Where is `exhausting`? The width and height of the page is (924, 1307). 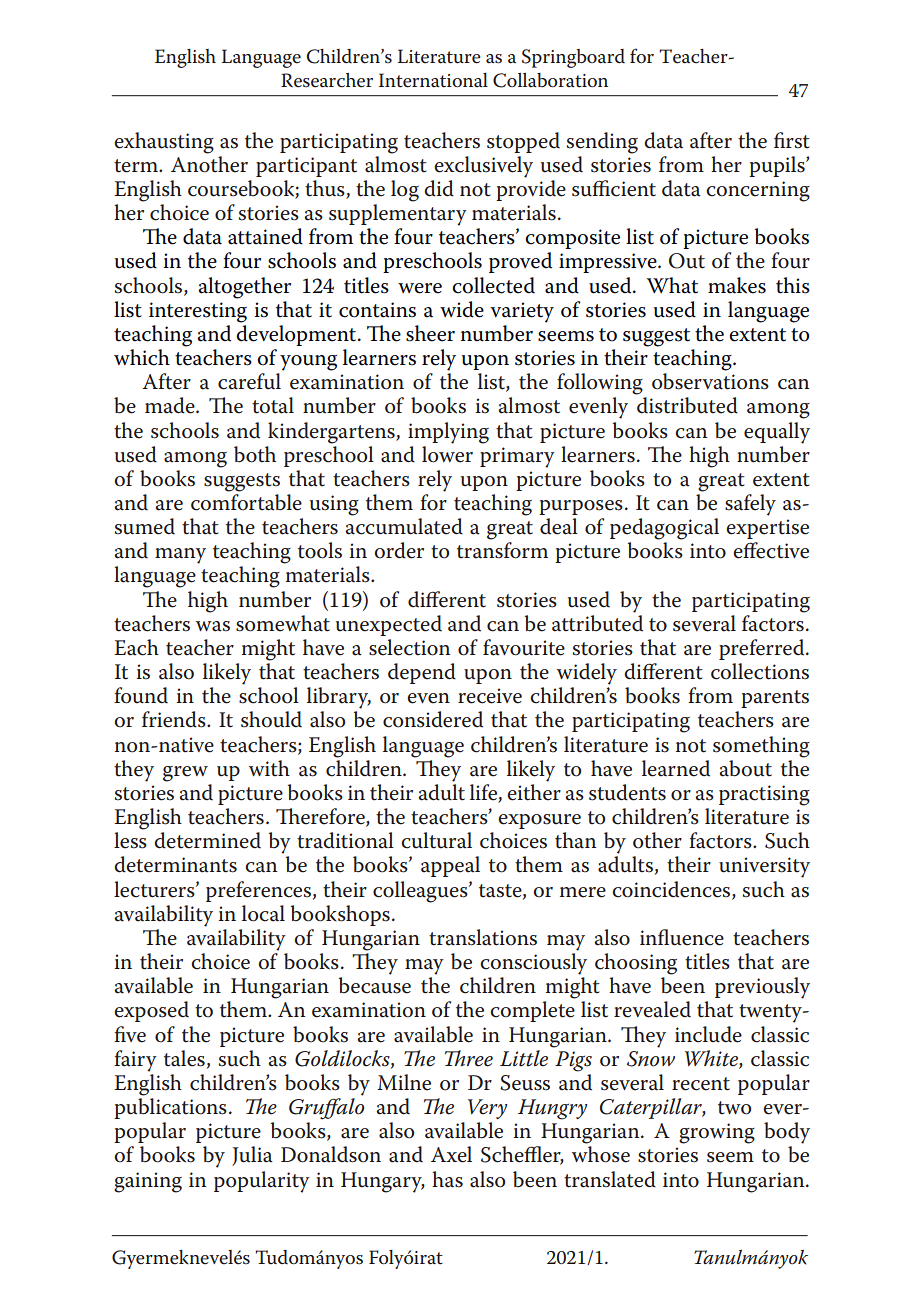 exhausting is located at coordinates (164, 143).
